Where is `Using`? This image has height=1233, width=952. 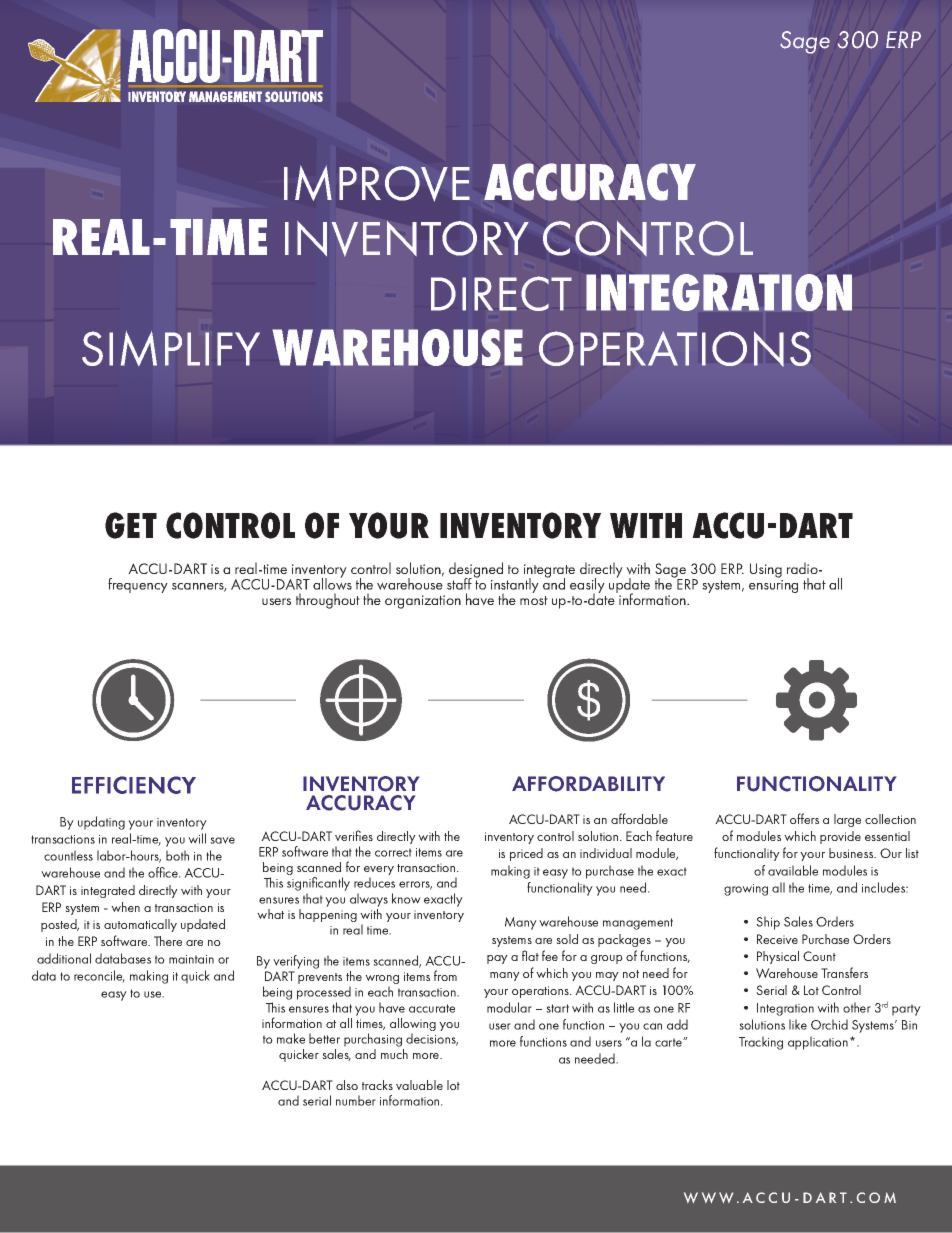 Using is located at coordinates (766, 570).
